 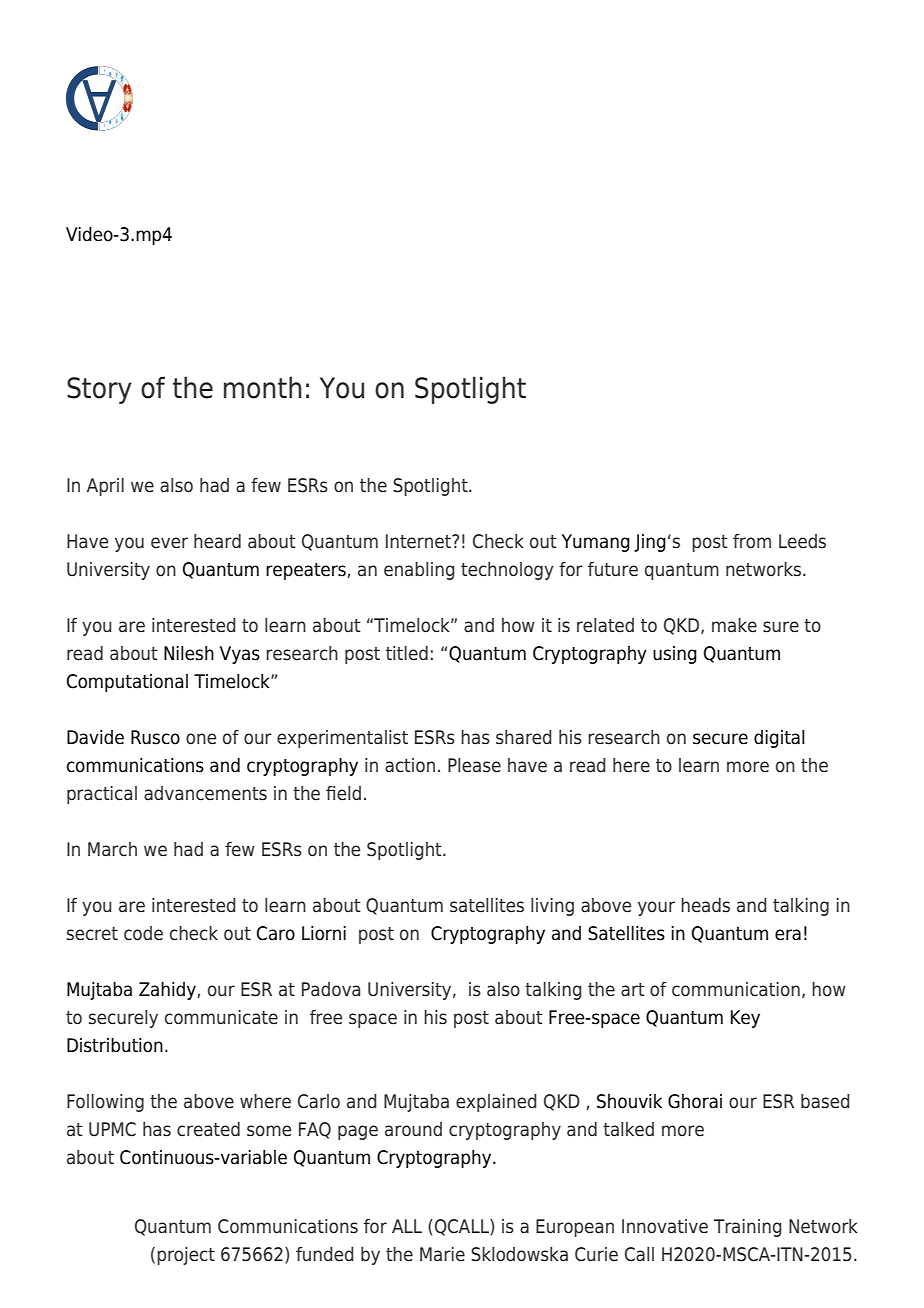 What do you see at coordinates (734, 625) in the image?
I see `make` at bounding box center [734, 625].
